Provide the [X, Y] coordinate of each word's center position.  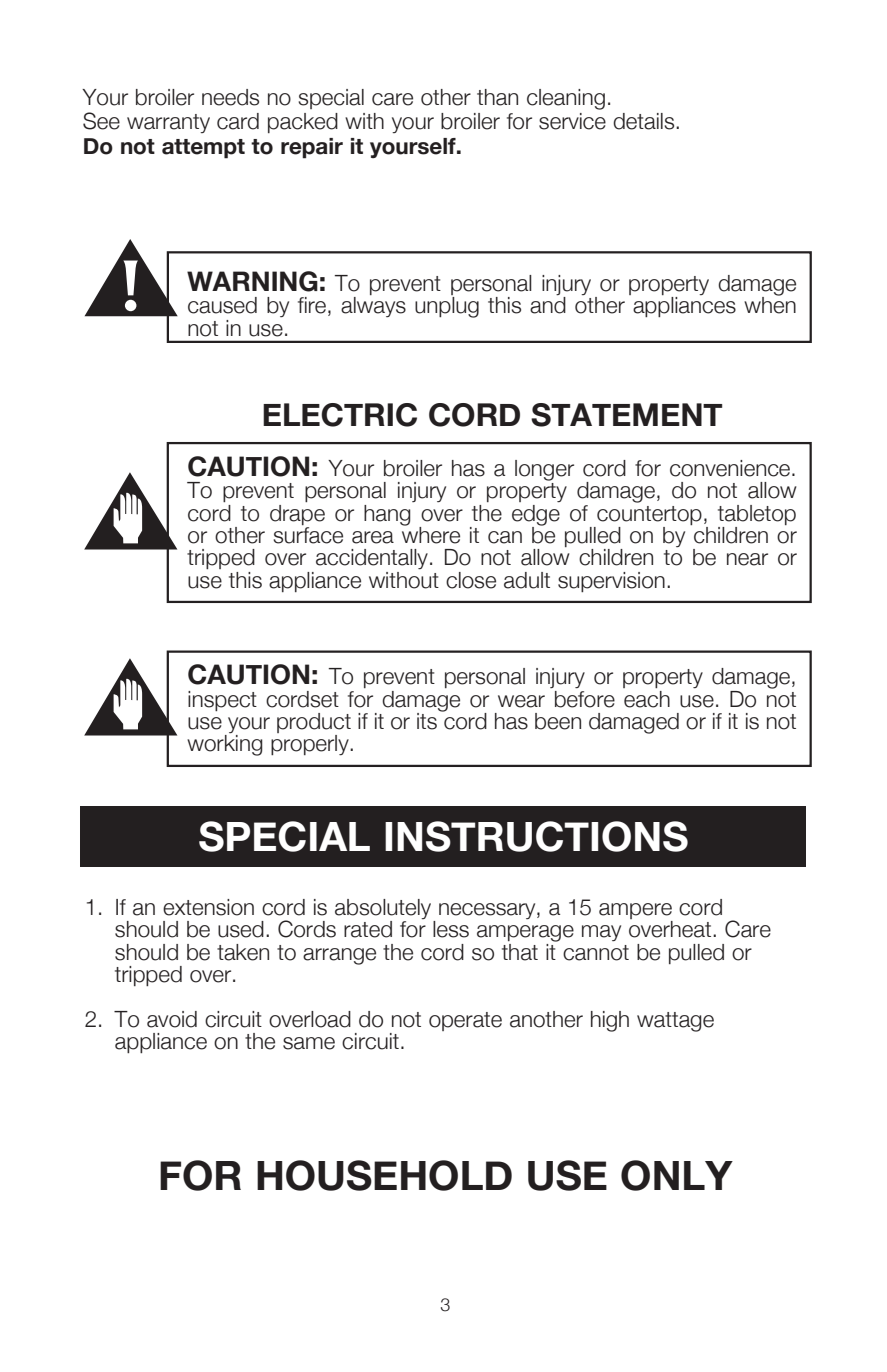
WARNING [252, 281]
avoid [172, 1019]
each [647, 699]
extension [208, 907]
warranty [168, 123]
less [451, 929]
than [497, 97]
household [384, 1175]
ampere [635, 911]
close [471, 580]
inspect [222, 701]
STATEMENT [626, 415]
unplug [447, 307]
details [645, 121]
